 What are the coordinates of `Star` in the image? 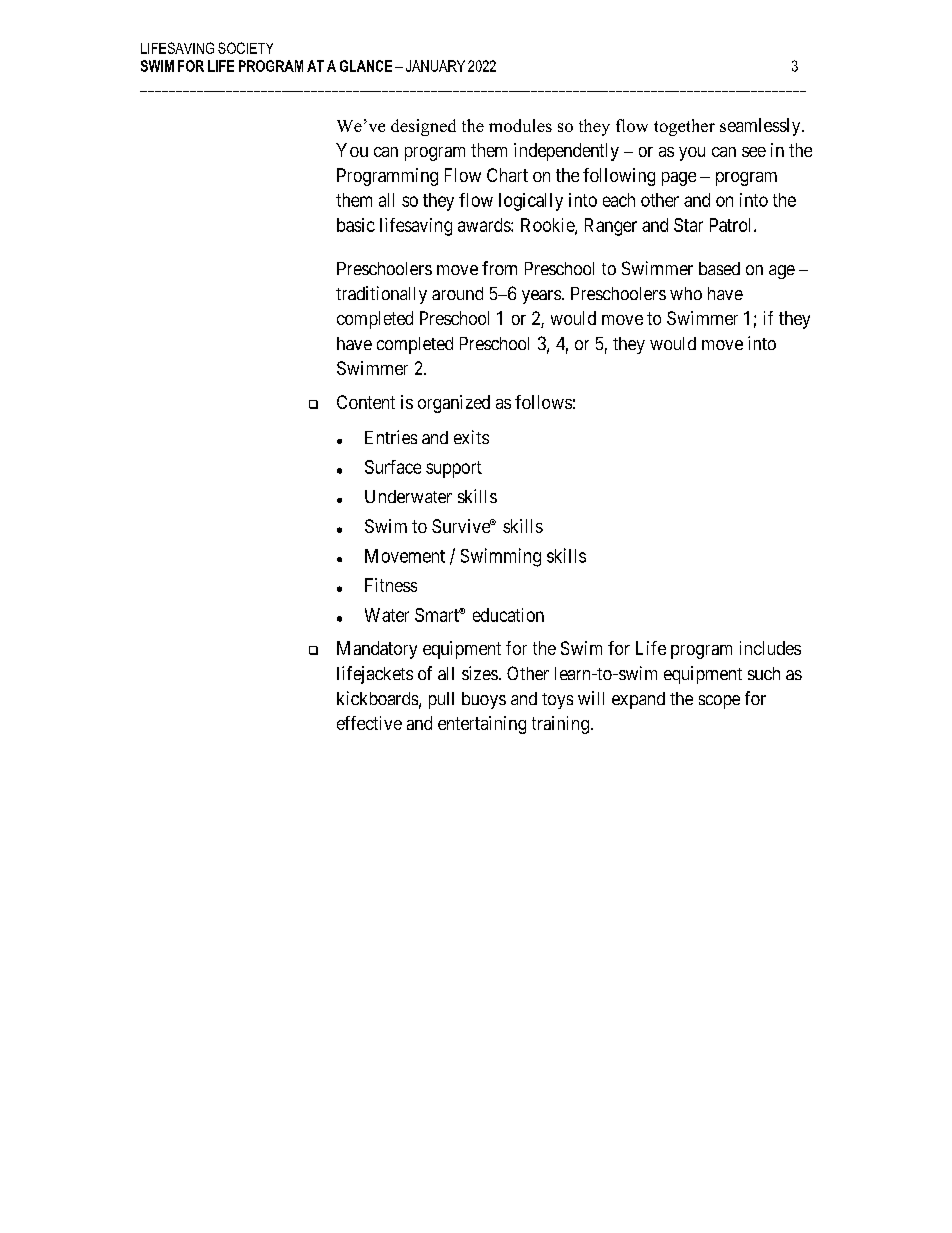 It's located at (688, 225).
